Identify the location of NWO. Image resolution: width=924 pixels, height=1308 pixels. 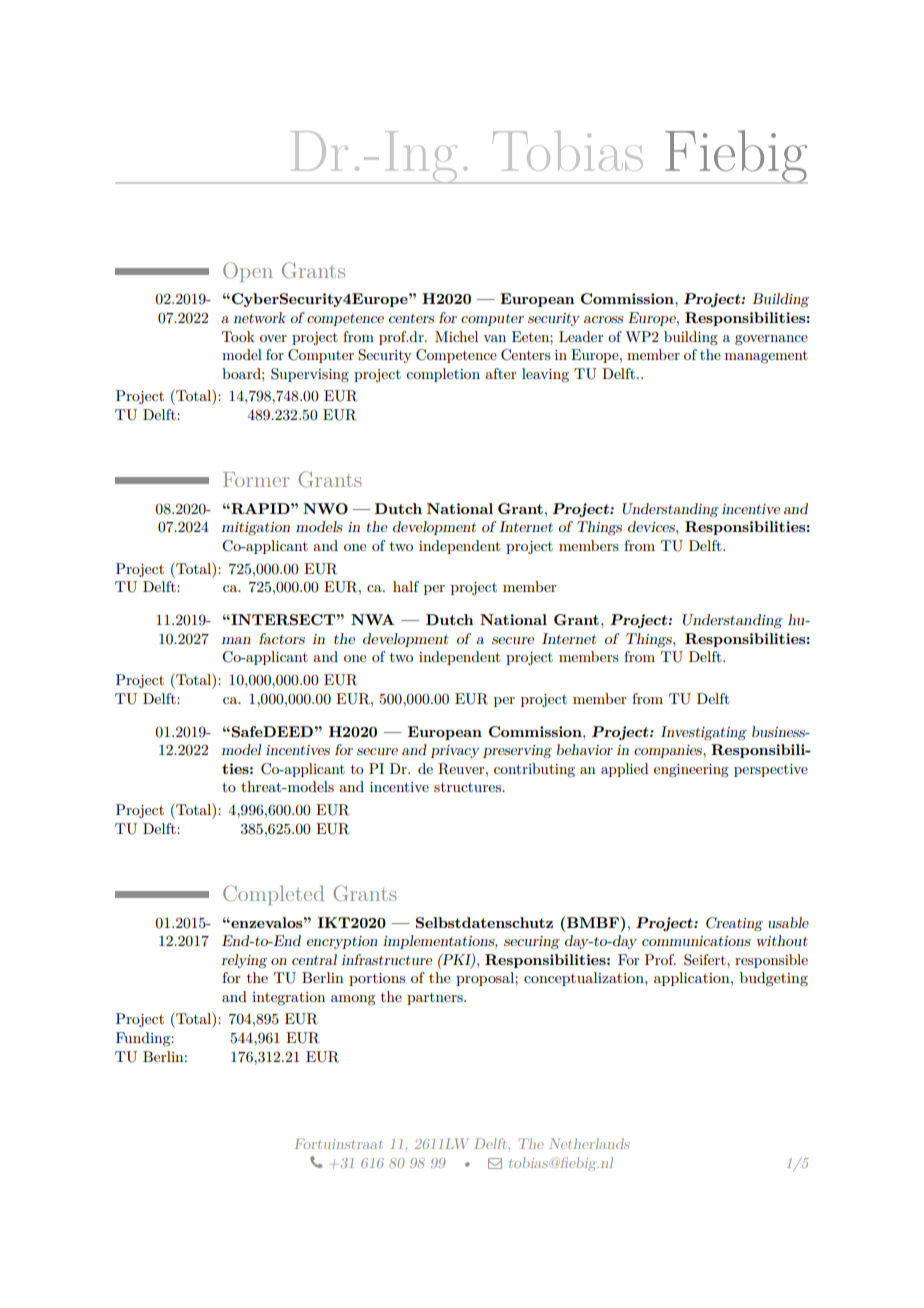
(325, 508).
